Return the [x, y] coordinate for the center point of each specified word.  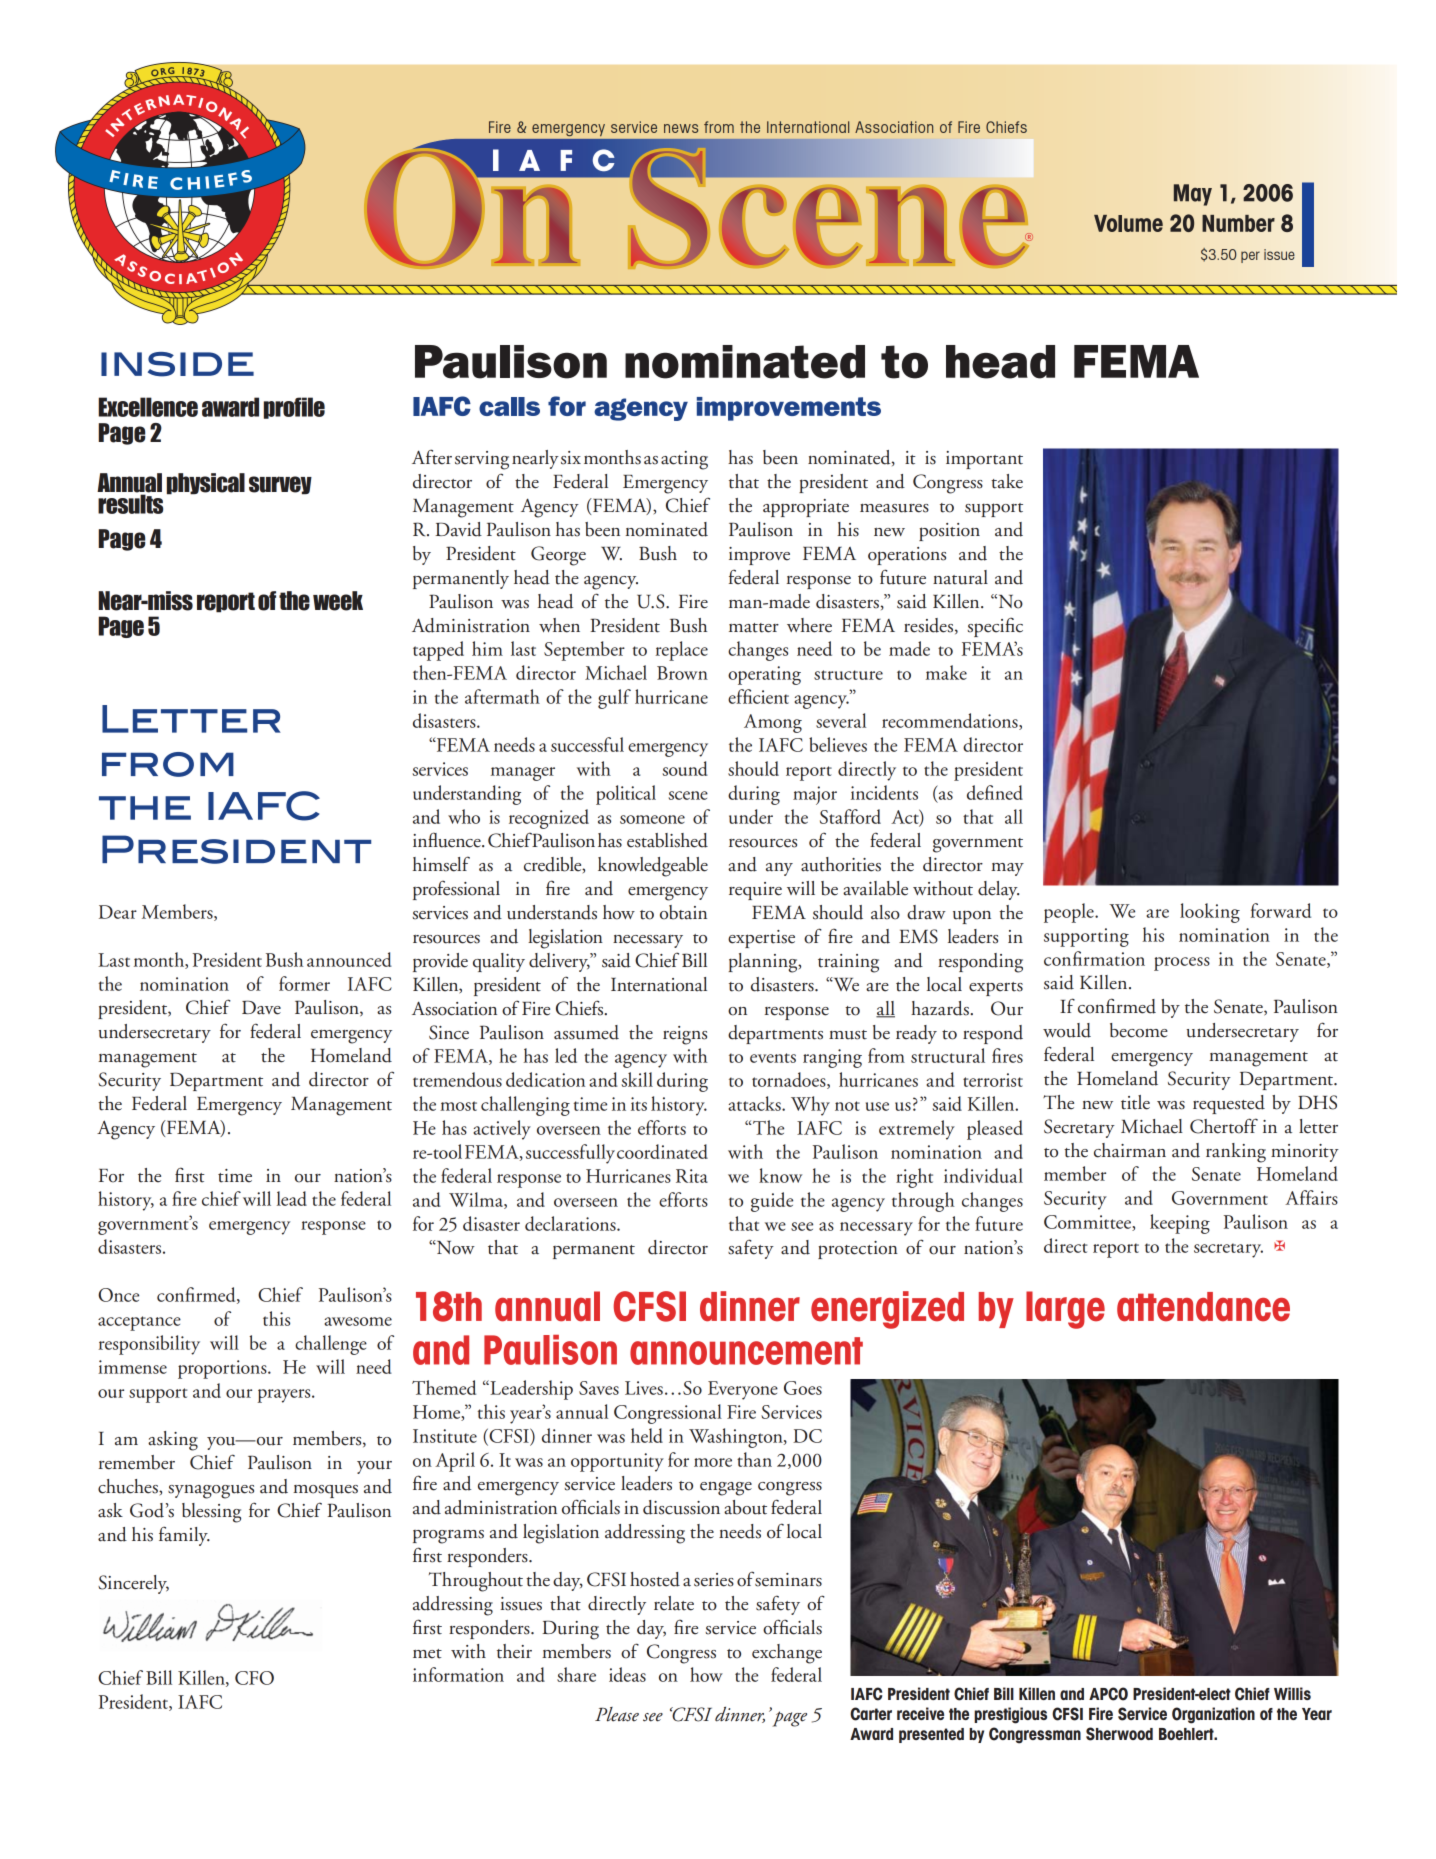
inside [177, 364]
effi [740, 696]
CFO [254, 1678]
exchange [787, 1654]
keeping [1180, 1224]
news [681, 128]
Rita [692, 1176]
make [946, 672]
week [338, 601]
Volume [1128, 223]
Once [118, 1295]
